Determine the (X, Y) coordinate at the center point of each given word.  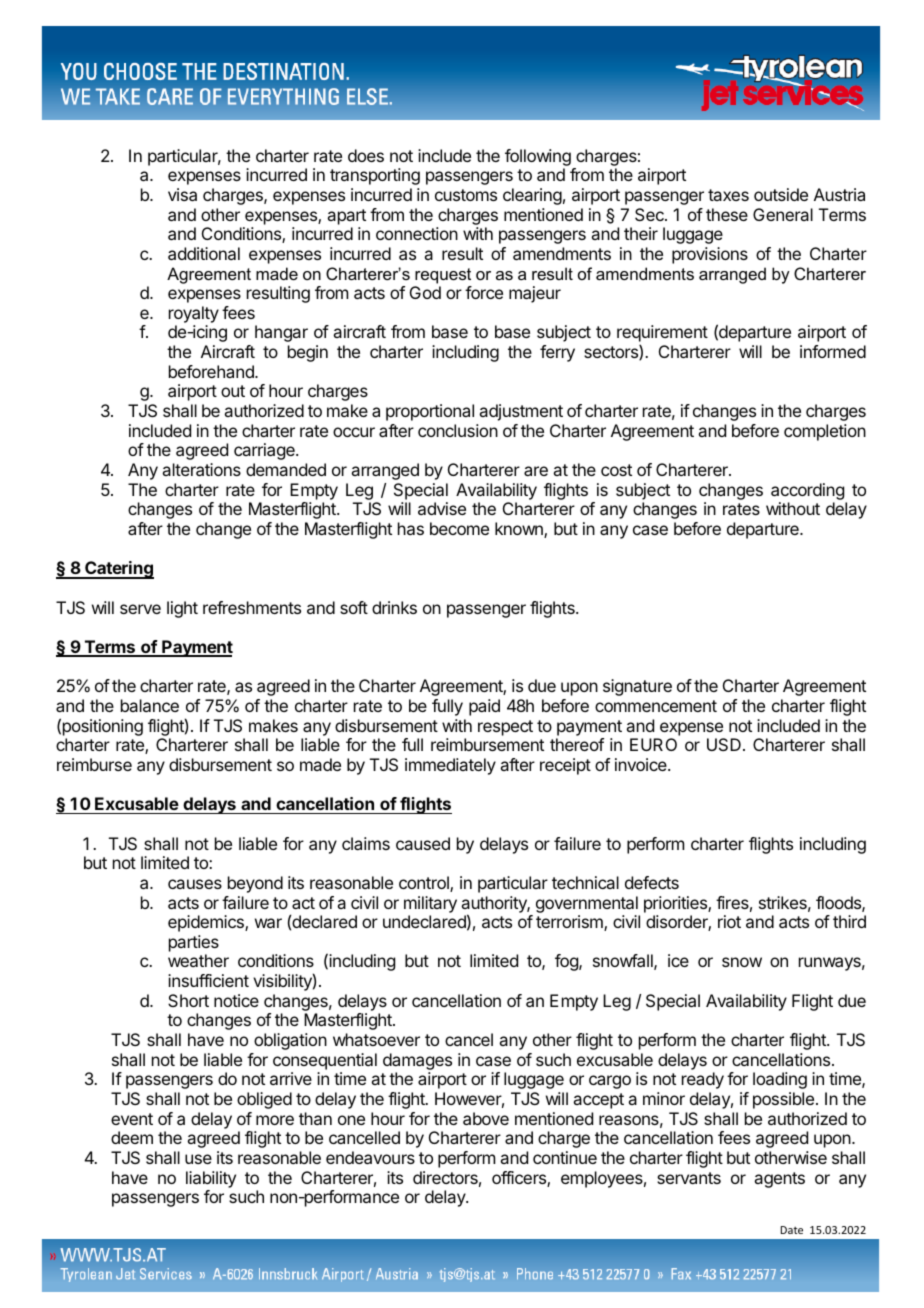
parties (194, 943)
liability (211, 1179)
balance (150, 705)
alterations (201, 469)
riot (729, 921)
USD (724, 744)
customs (466, 195)
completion (825, 432)
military (430, 904)
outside (781, 194)
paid (484, 707)
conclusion (458, 430)
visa (182, 194)
